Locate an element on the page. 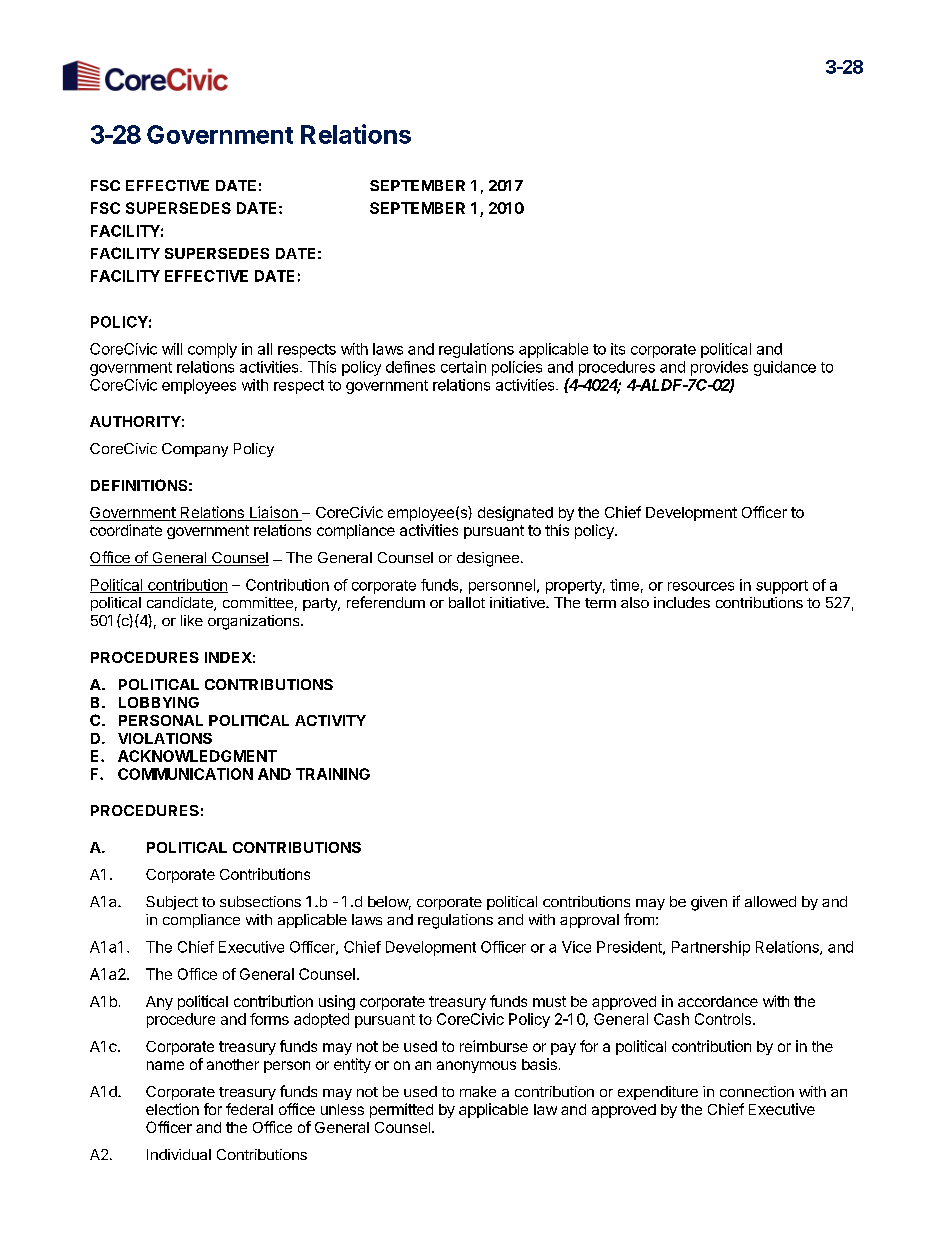 The image size is (952, 1233). certain is located at coordinates (463, 367).
